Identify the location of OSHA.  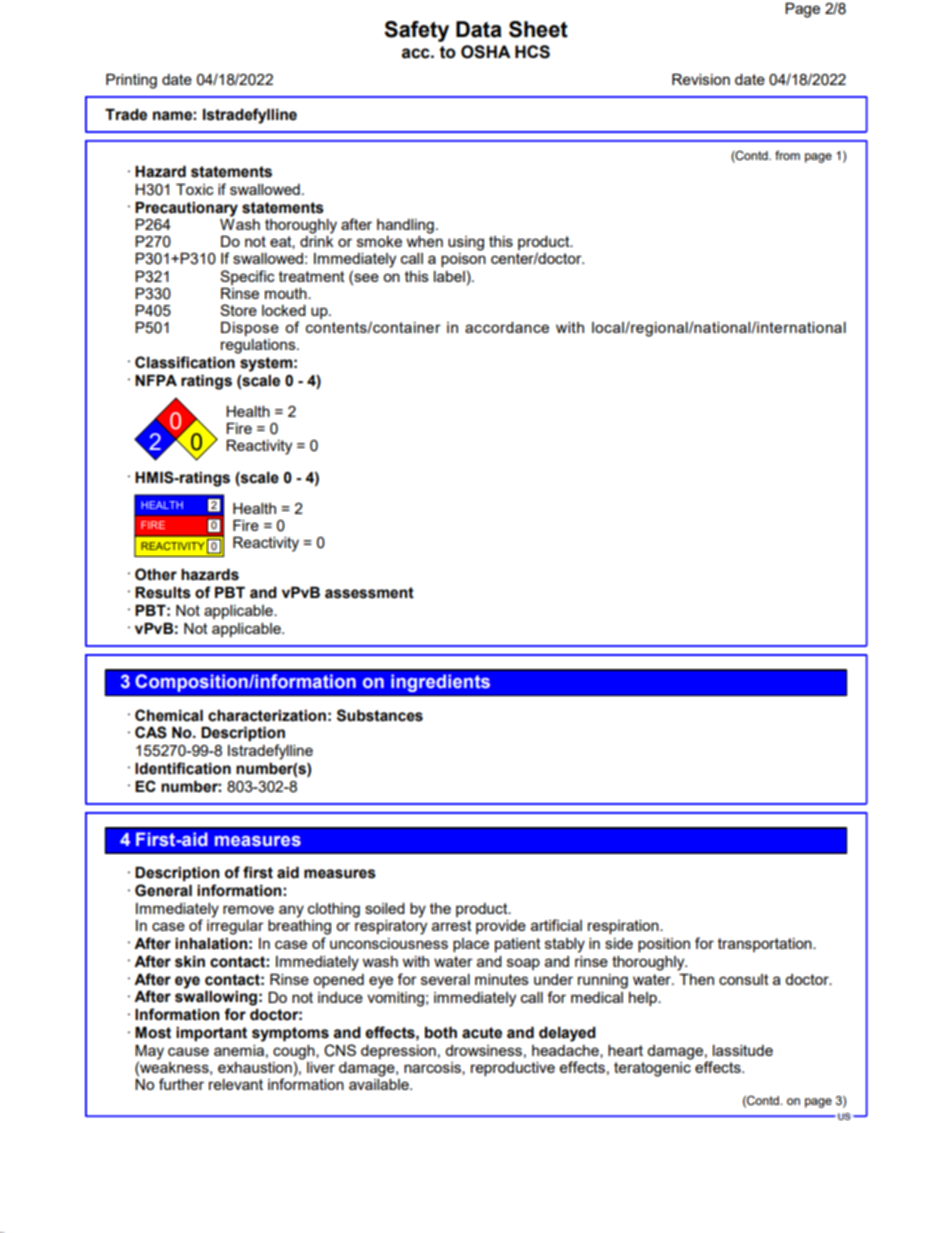
(486, 52).
